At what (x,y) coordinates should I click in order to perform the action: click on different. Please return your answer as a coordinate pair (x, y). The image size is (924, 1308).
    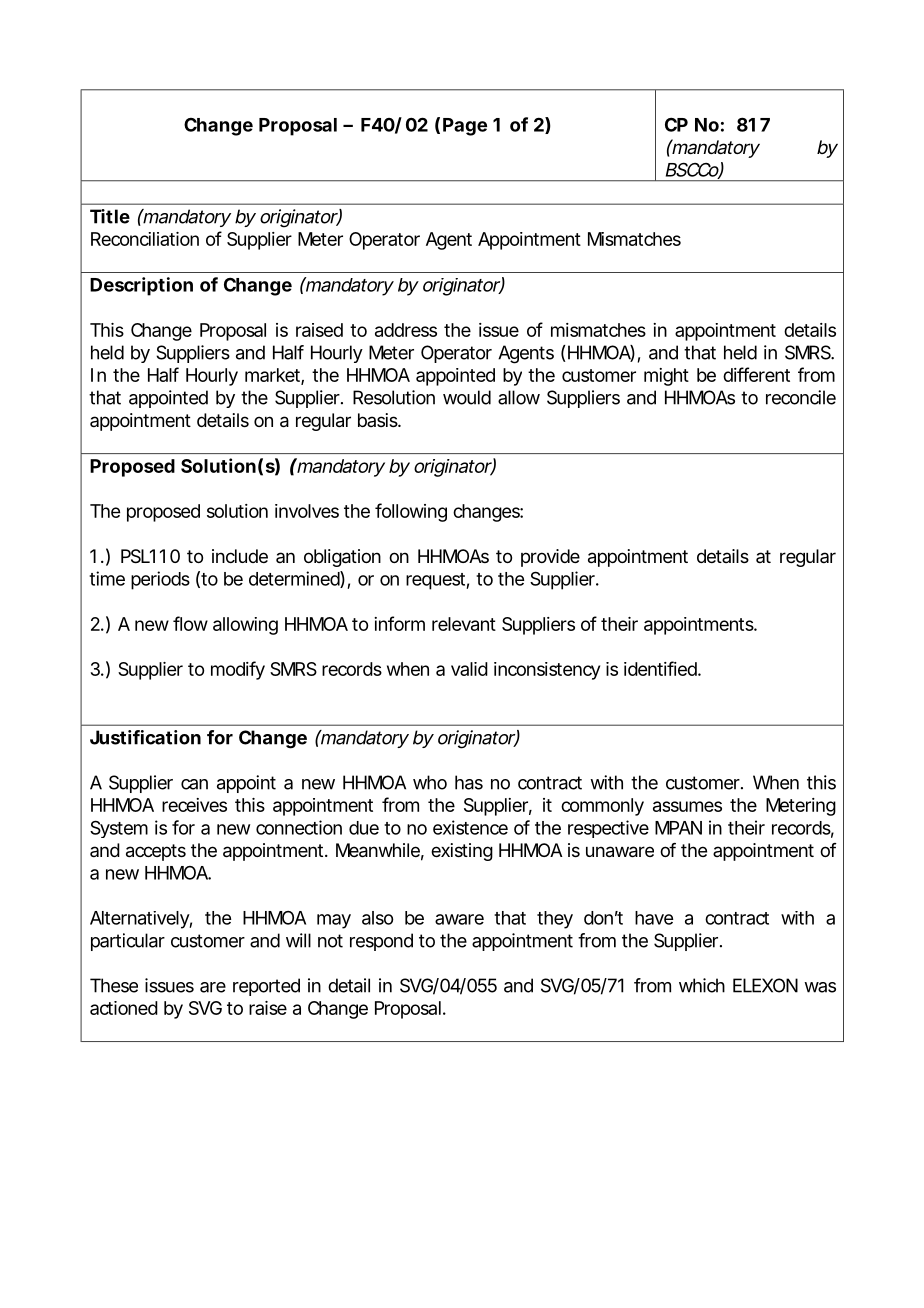
    Looking at the image, I should click on (756, 374).
